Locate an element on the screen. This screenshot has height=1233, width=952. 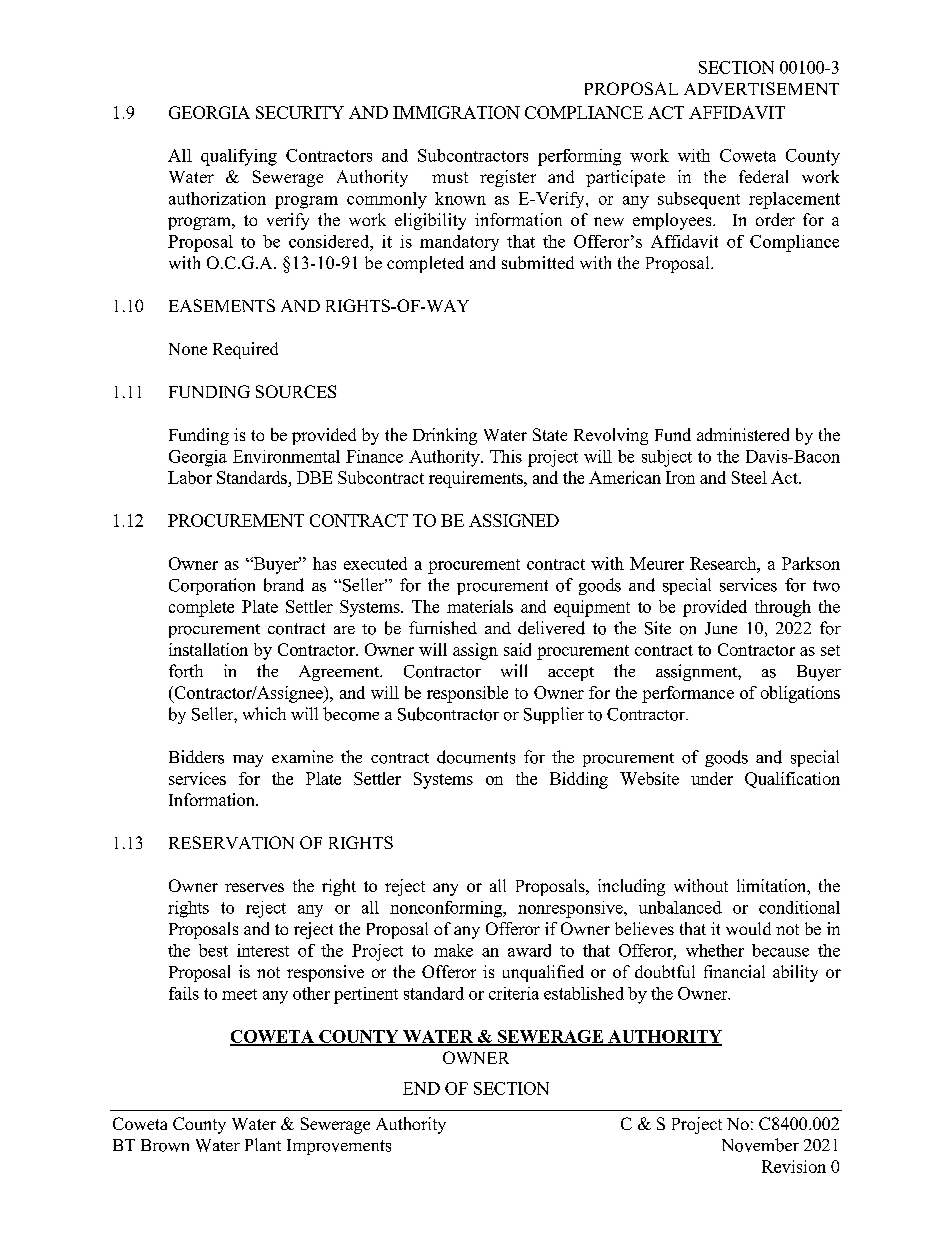
ADVERTISEMENT is located at coordinates (761, 88).
